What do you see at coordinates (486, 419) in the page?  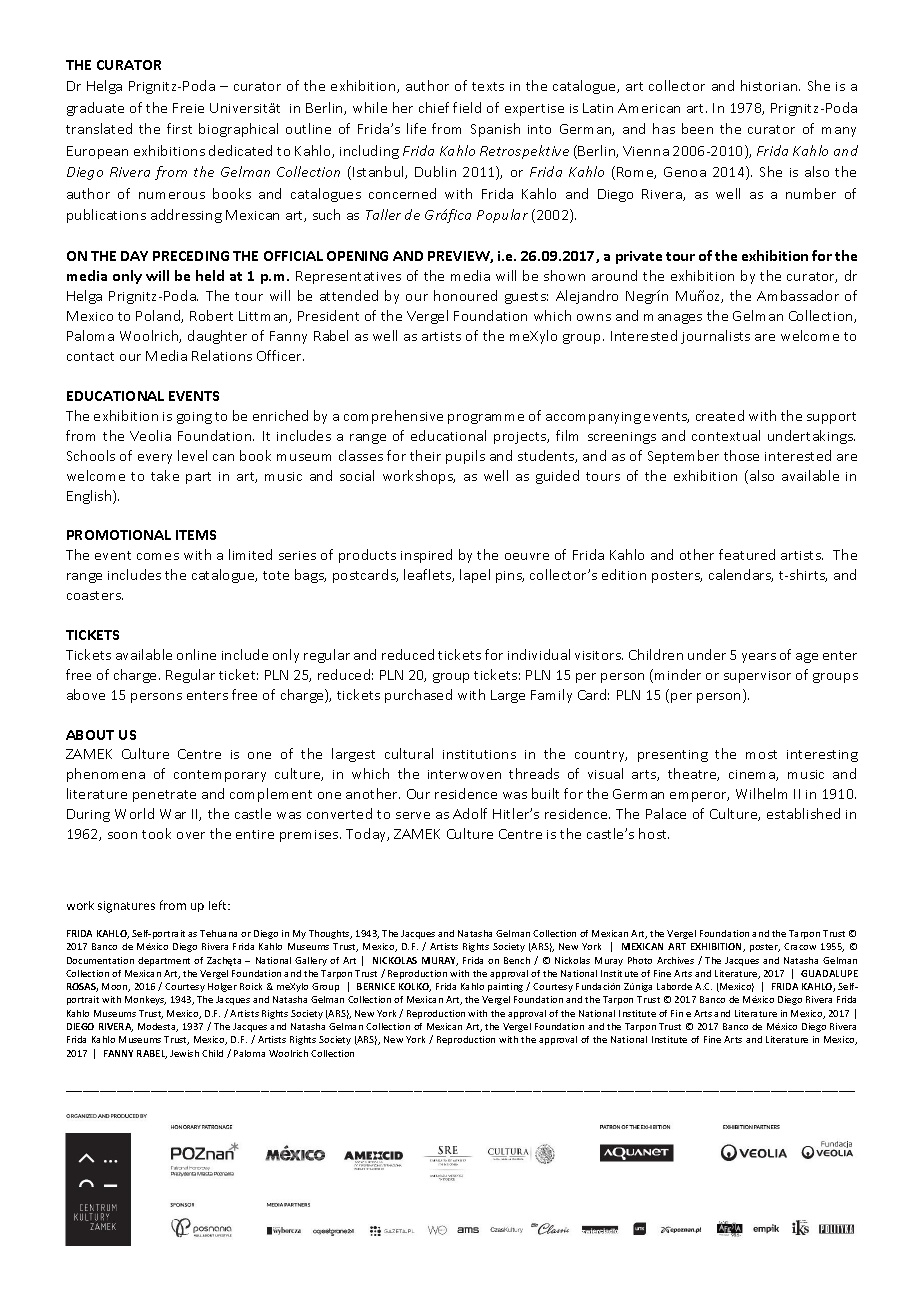 I see `programme` at bounding box center [486, 419].
